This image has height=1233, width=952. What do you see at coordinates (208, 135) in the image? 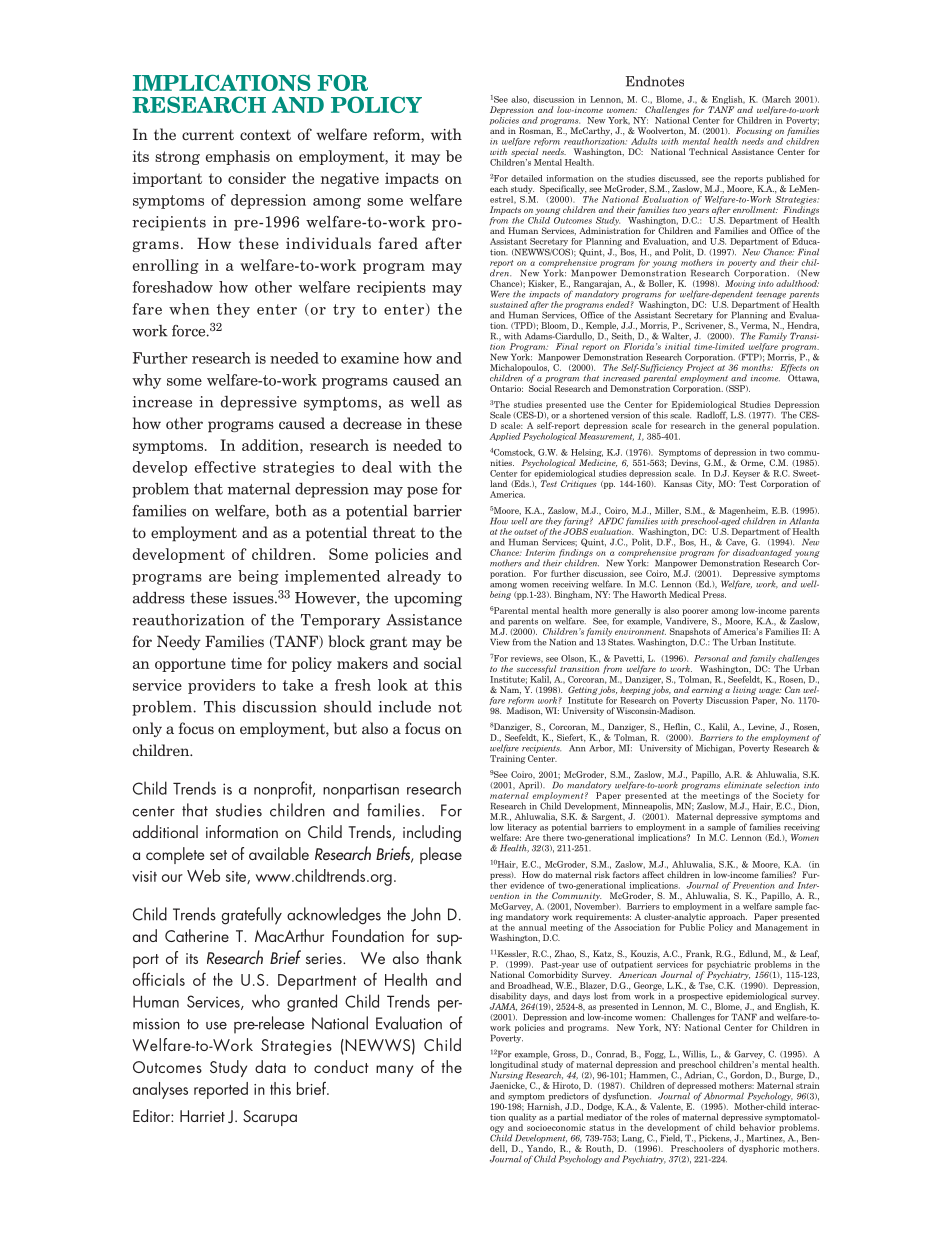
I see `current` at bounding box center [208, 135].
